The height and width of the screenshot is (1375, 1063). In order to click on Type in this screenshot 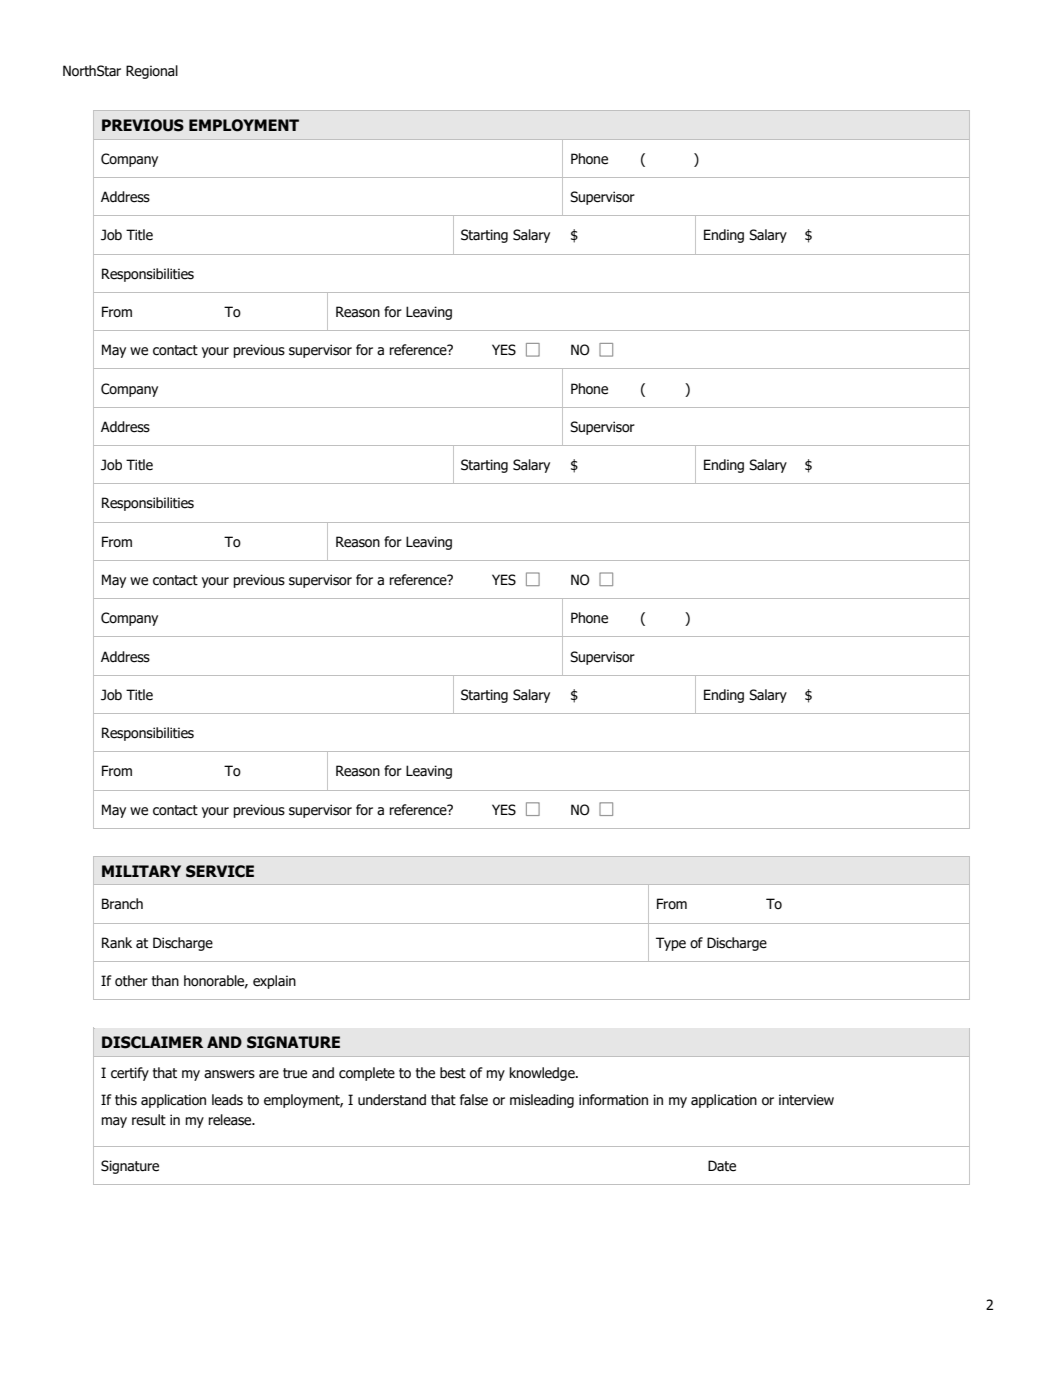, I will do `click(671, 944)`.
